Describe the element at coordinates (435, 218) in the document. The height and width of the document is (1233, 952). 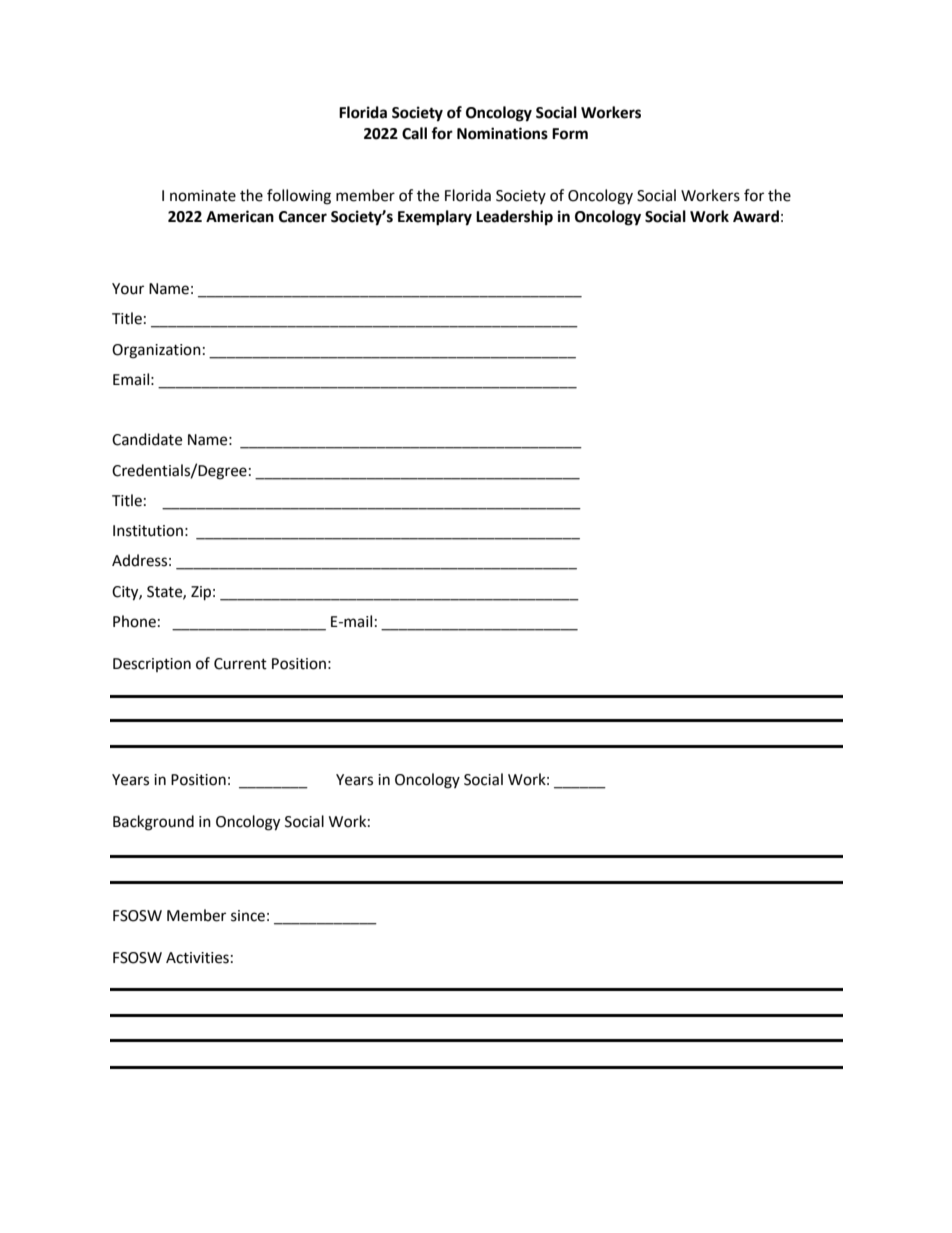
I see `Exemplary` at that location.
